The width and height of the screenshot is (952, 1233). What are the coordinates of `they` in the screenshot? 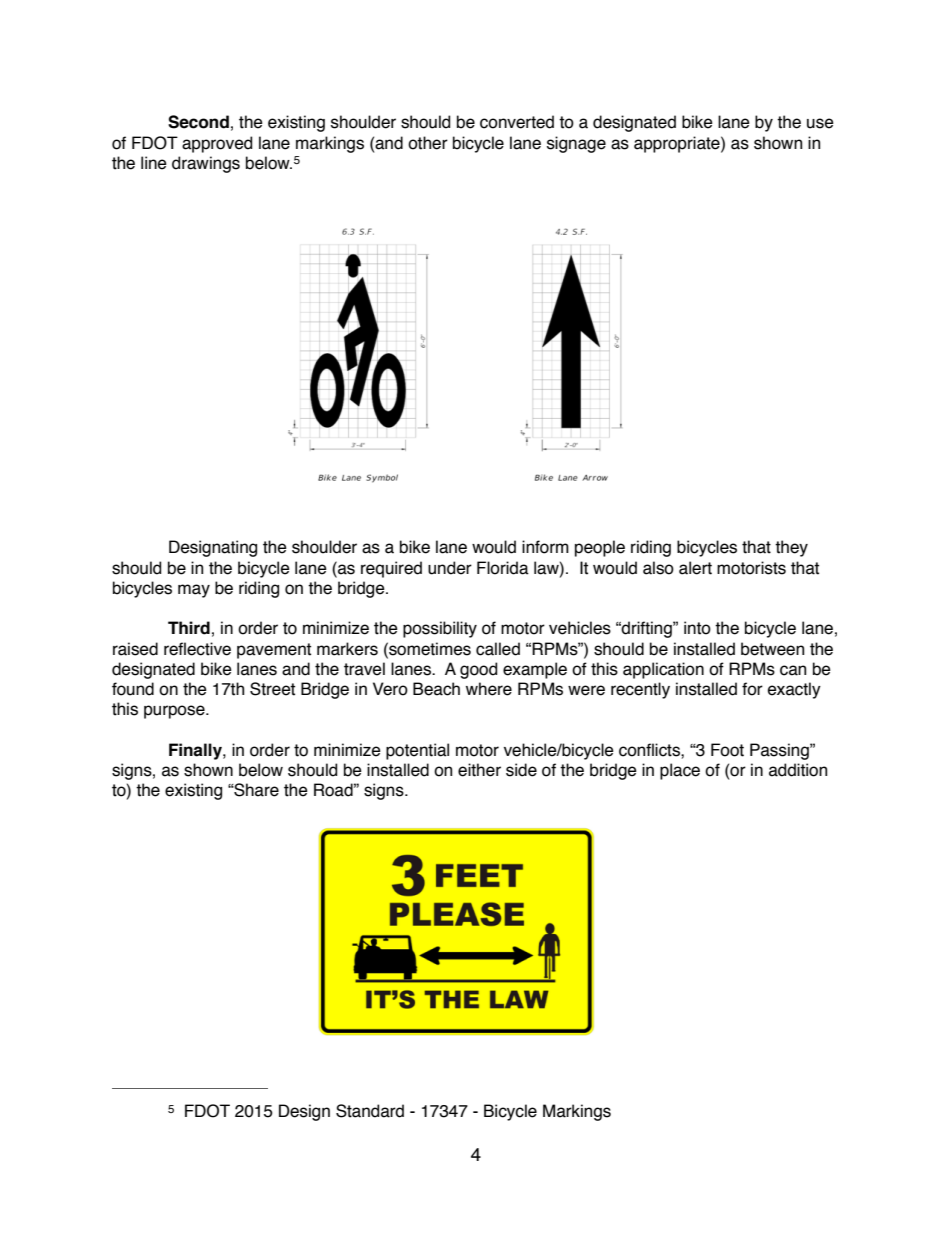 It's located at (791, 548).
